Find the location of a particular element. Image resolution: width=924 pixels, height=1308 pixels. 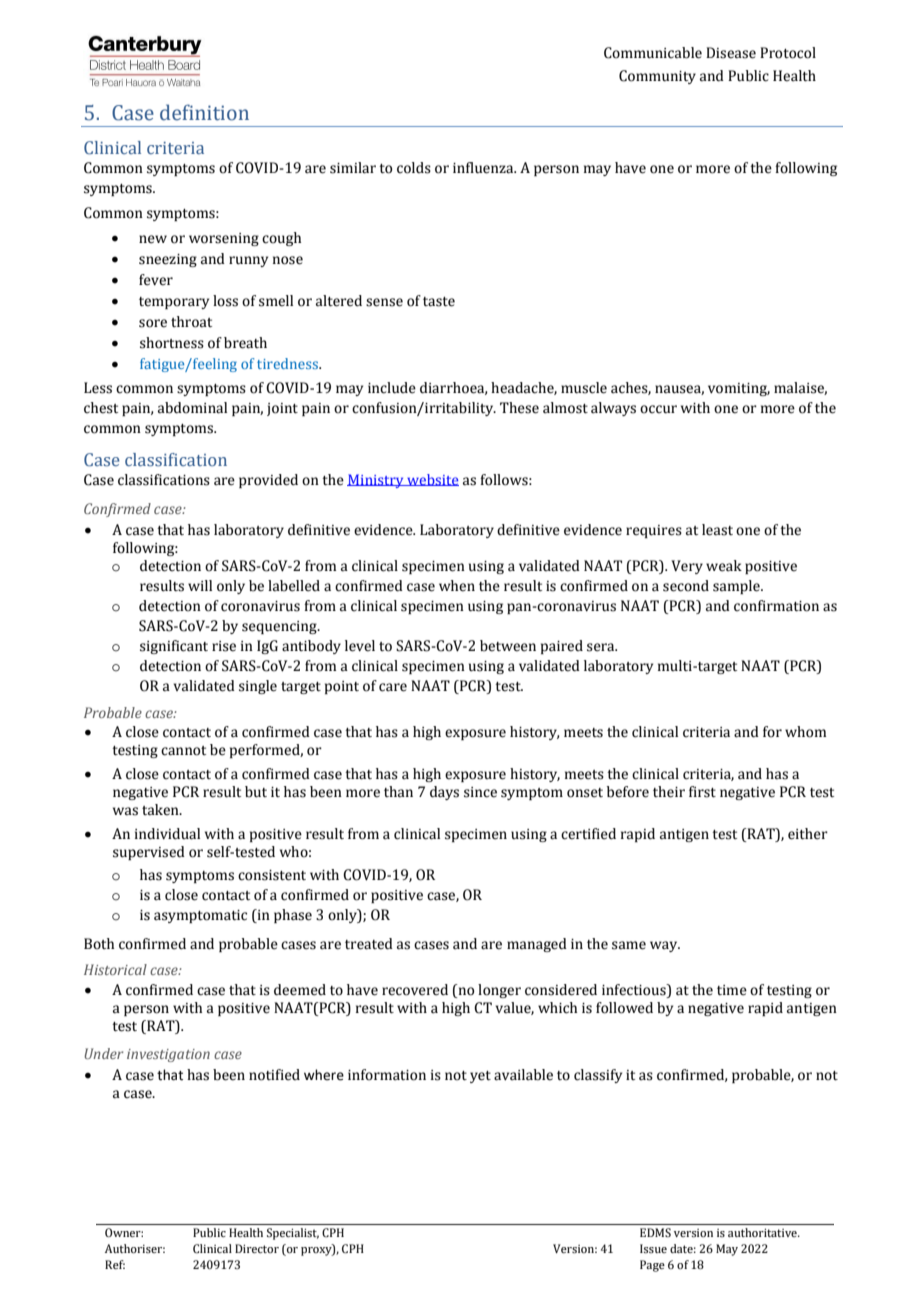

occur is located at coordinates (658, 409).
